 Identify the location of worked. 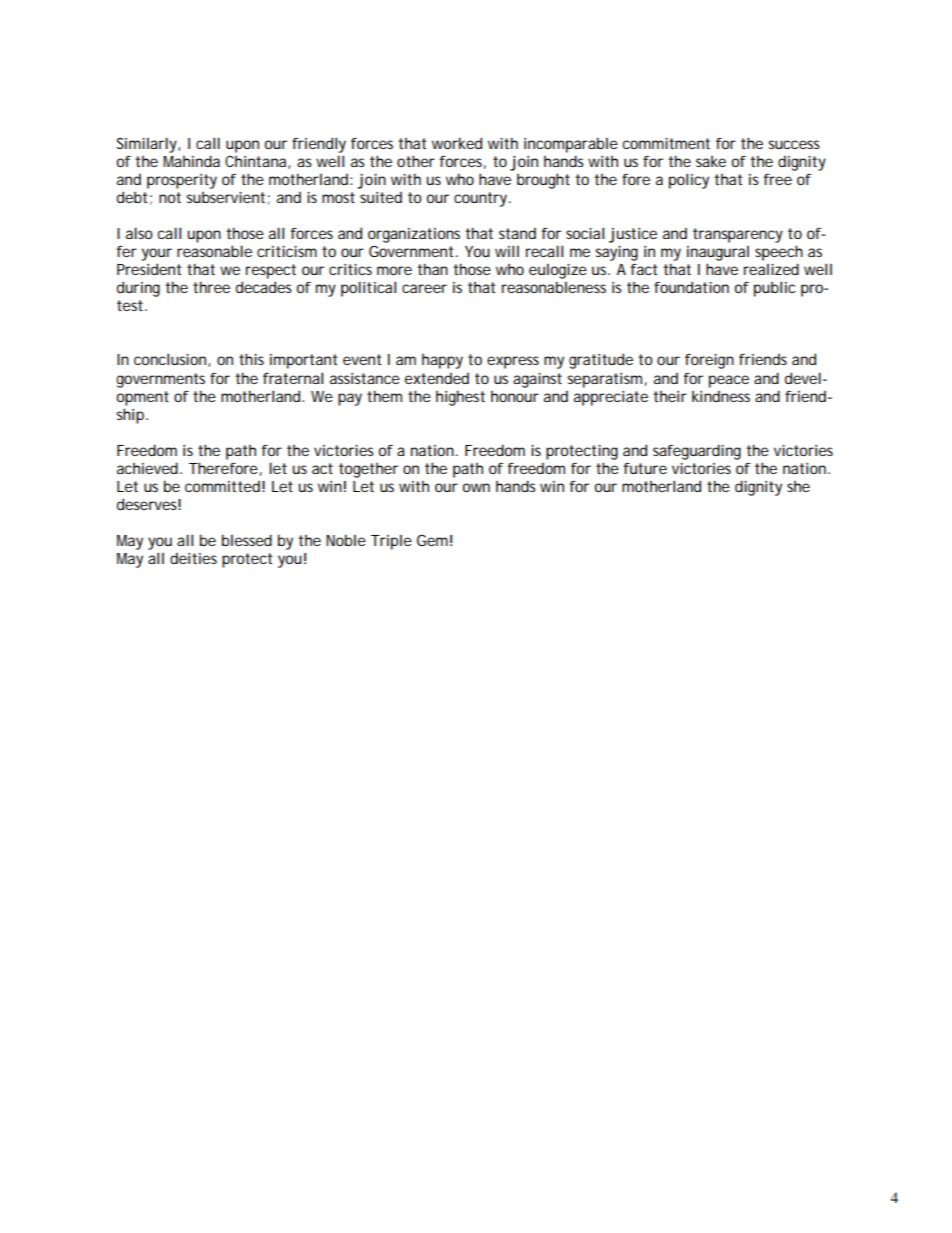
(457, 143).
